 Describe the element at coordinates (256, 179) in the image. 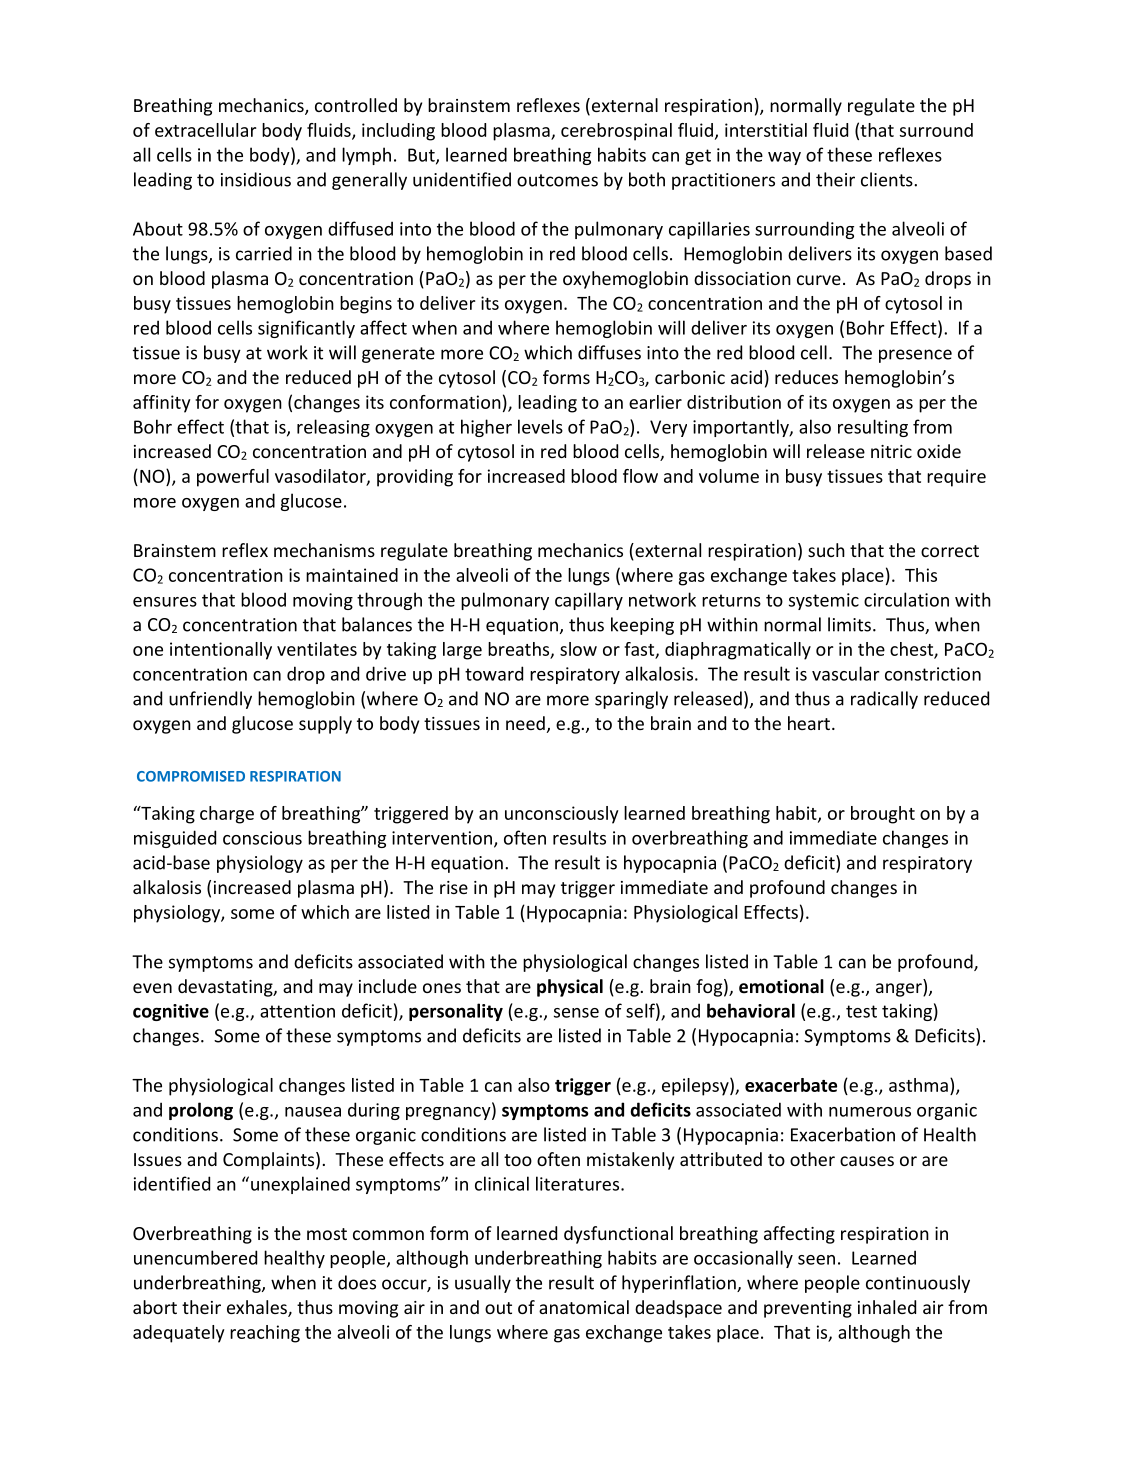

I see `insidious` at that location.
